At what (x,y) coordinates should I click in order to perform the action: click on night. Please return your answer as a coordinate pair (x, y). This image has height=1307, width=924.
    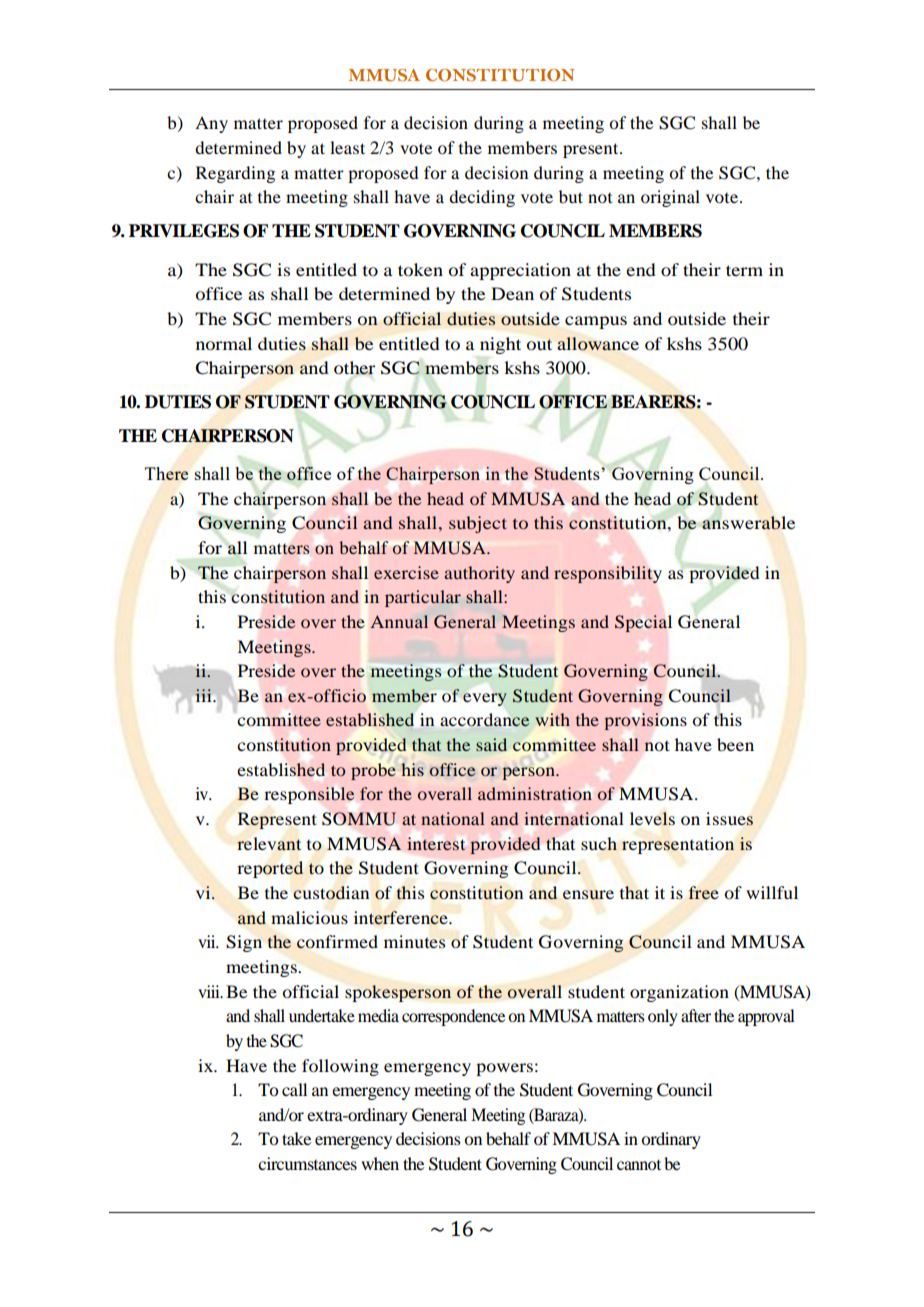
    Looking at the image, I should click on (500, 345).
